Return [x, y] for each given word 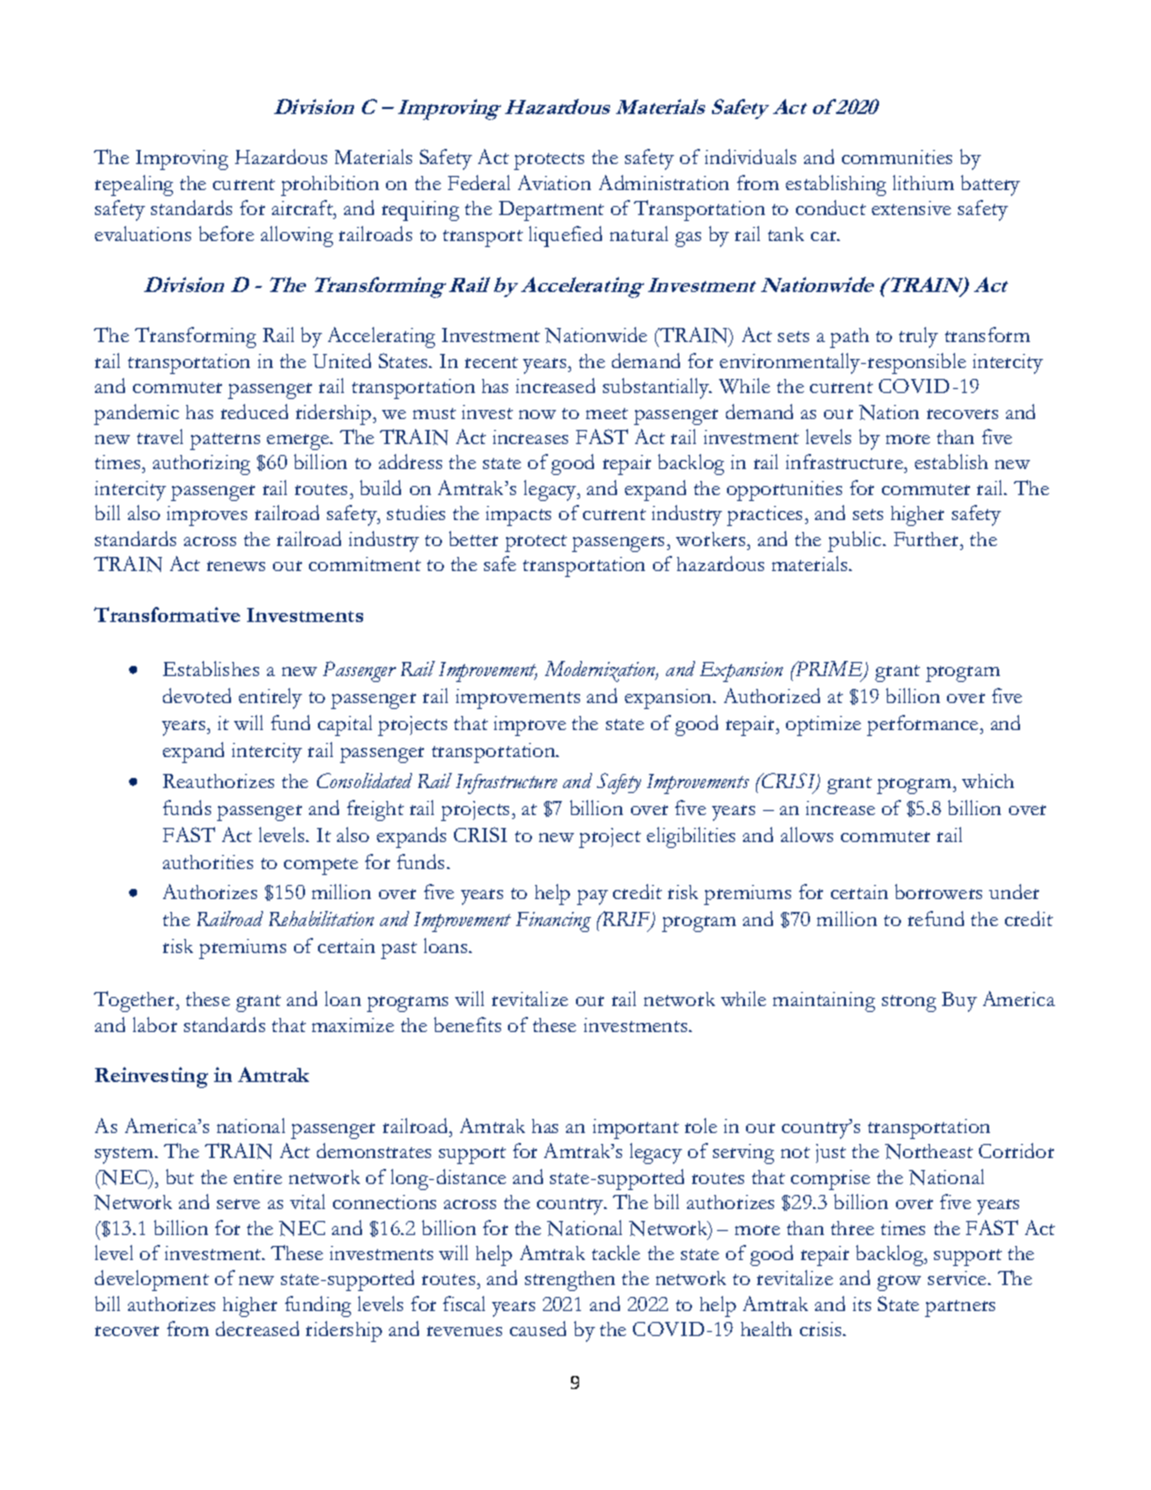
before [226, 233]
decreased [257, 1328]
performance [924, 725]
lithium [923, 182]
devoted [197, 695]
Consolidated [364, 780]
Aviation [554, 182]
